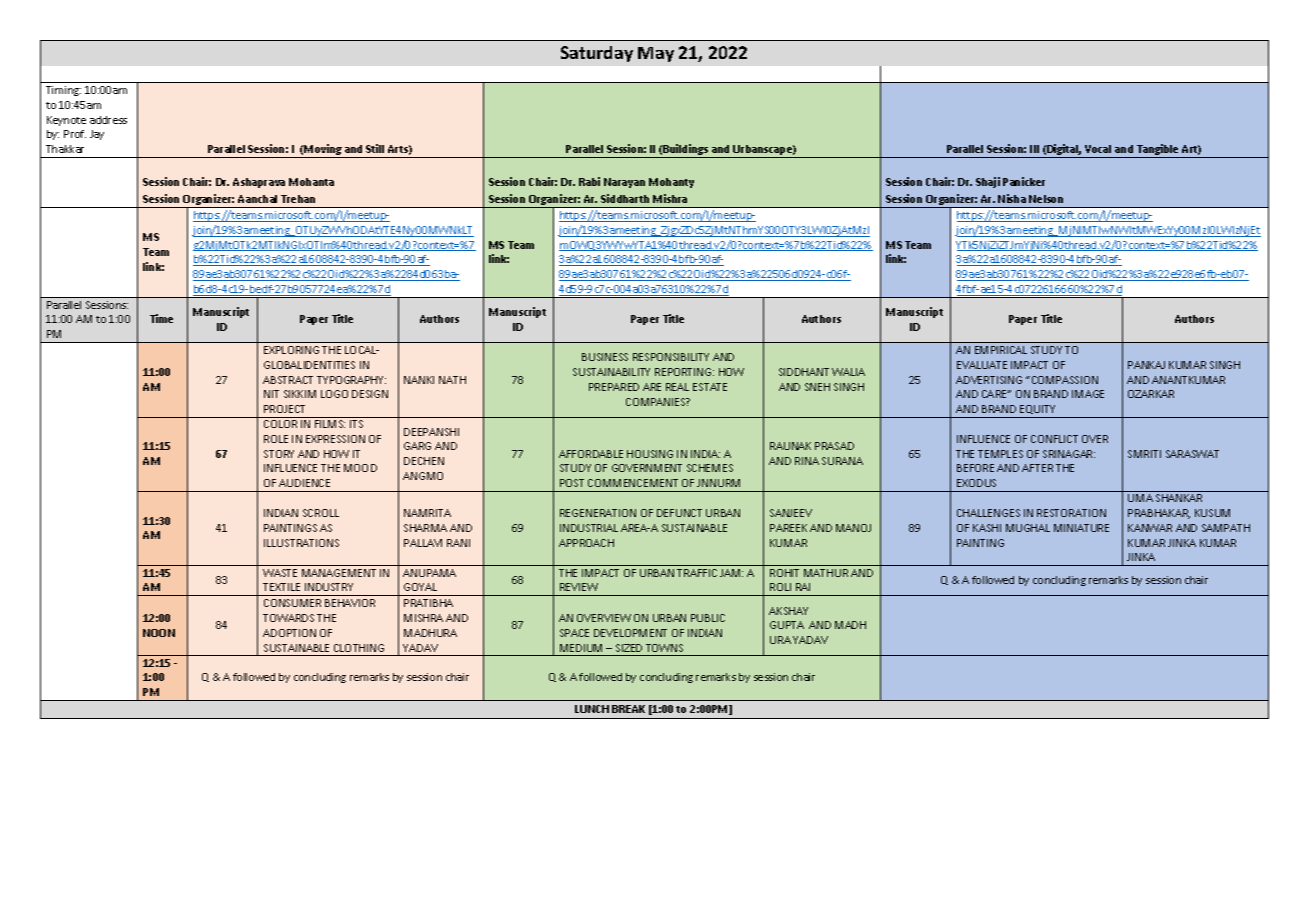  What do you see at coordinates (271, 394) in the screenshot?
I see `NIT` at bounding box center [271, 394].
